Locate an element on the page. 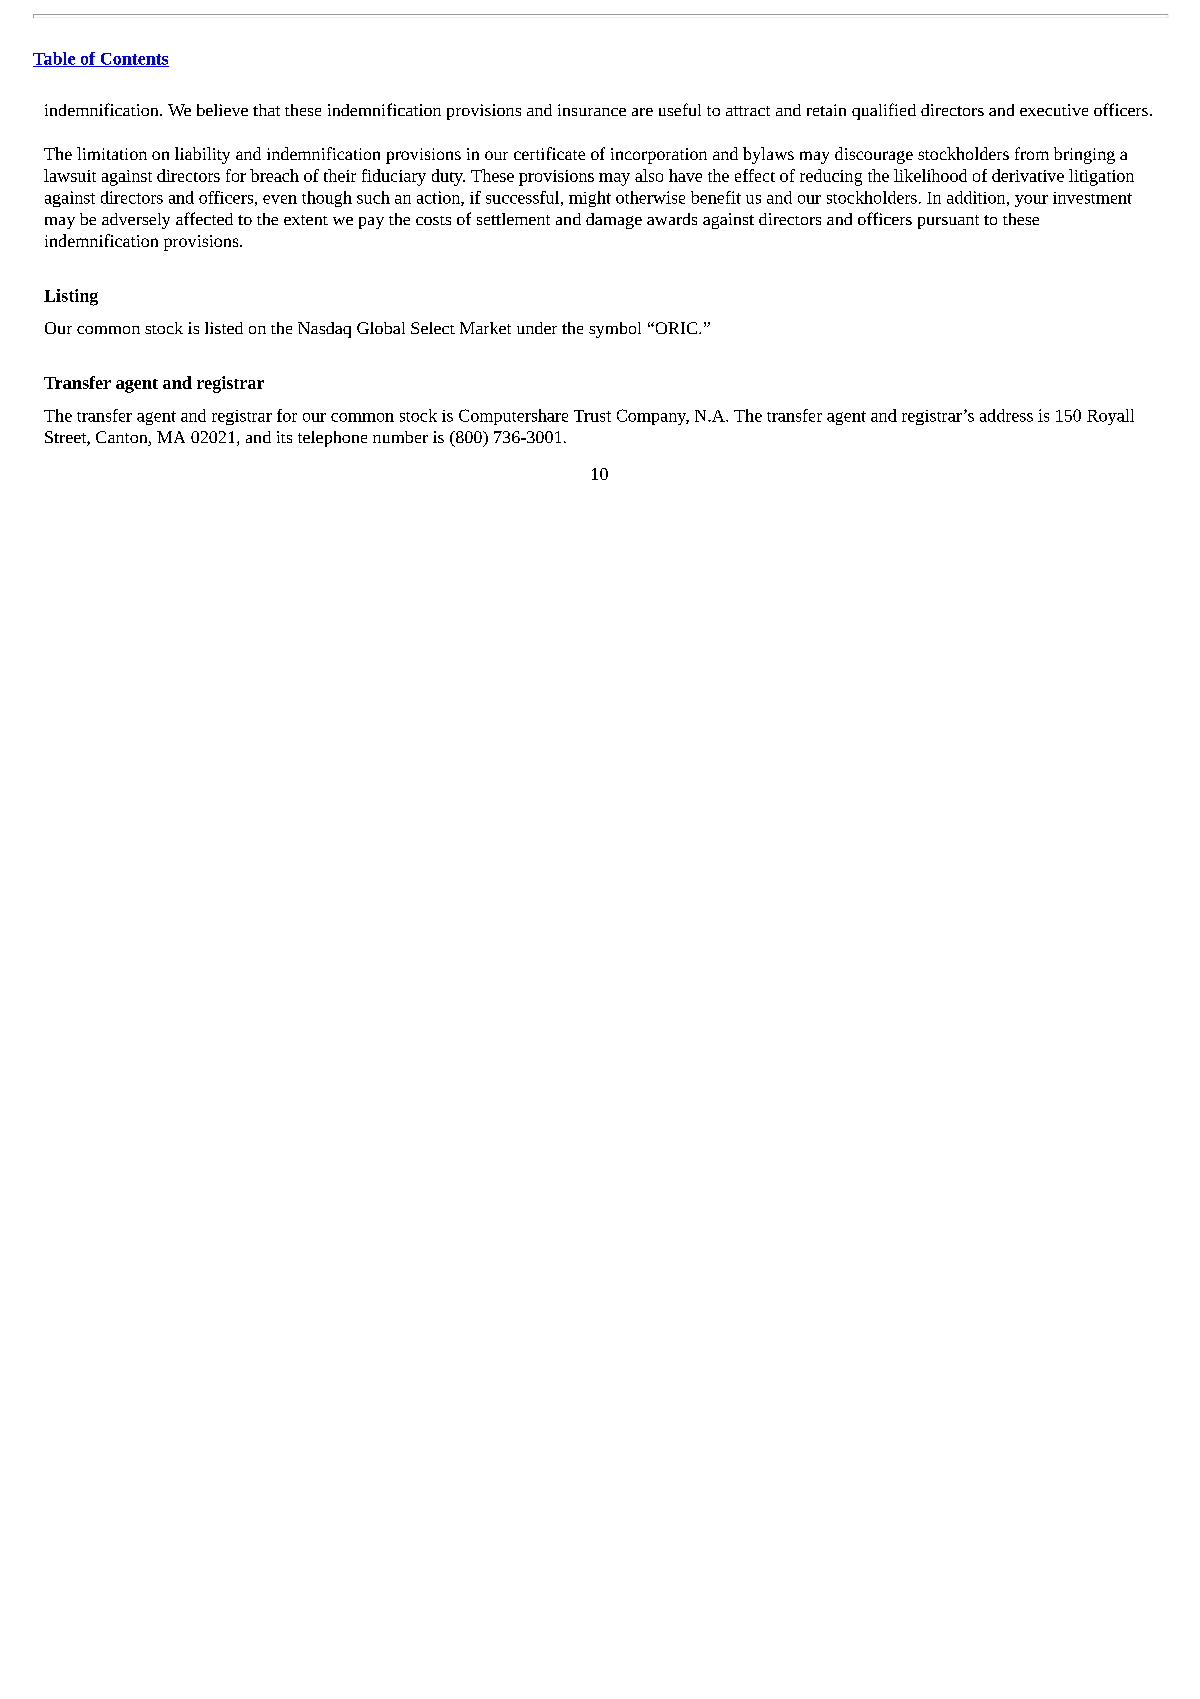 Image resolution: width=1200 pixels, height=1699 pixels. Trust is located at coordinates (592, 416).
